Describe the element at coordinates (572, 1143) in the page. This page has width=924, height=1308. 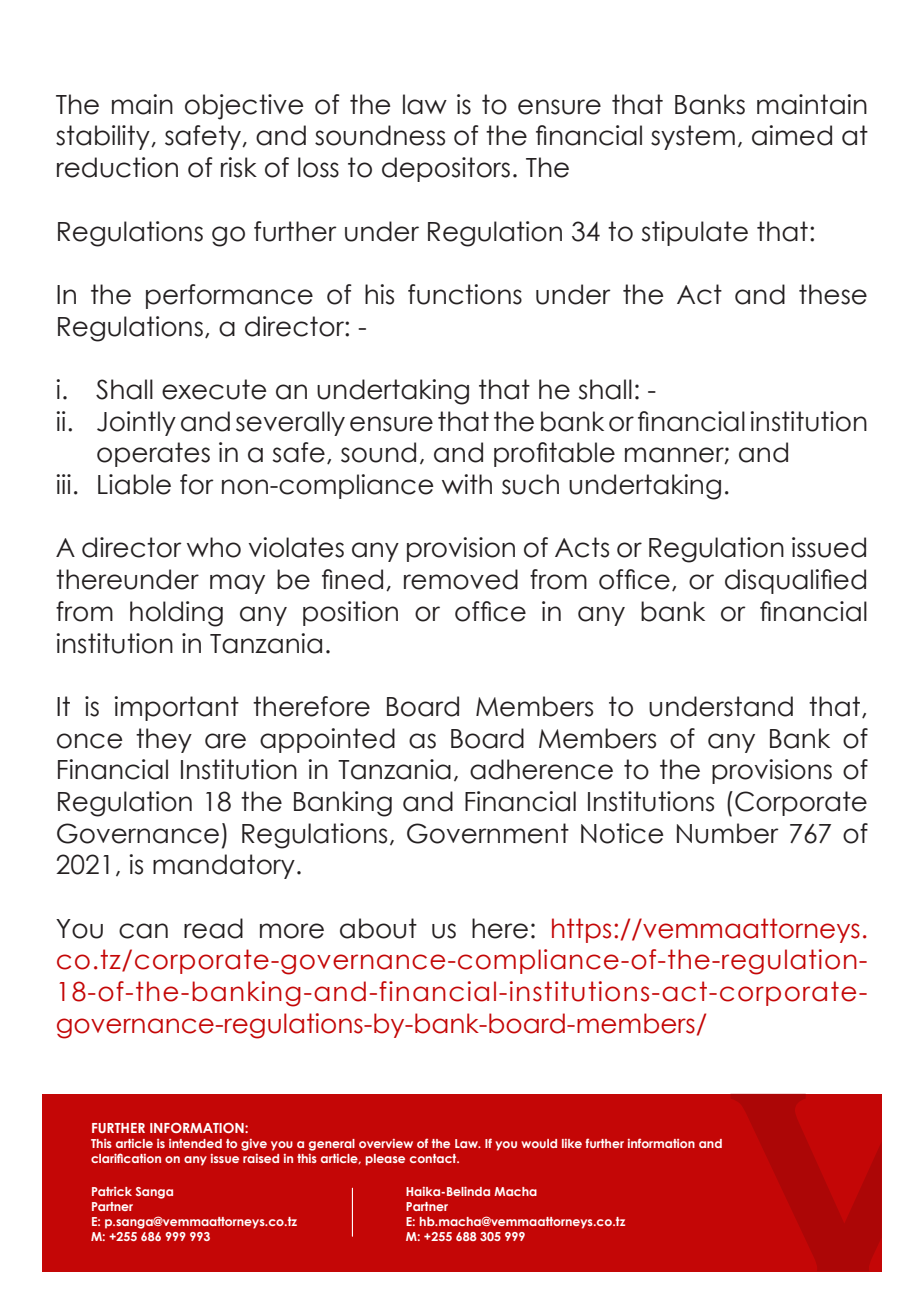
I see `like` at that location.
